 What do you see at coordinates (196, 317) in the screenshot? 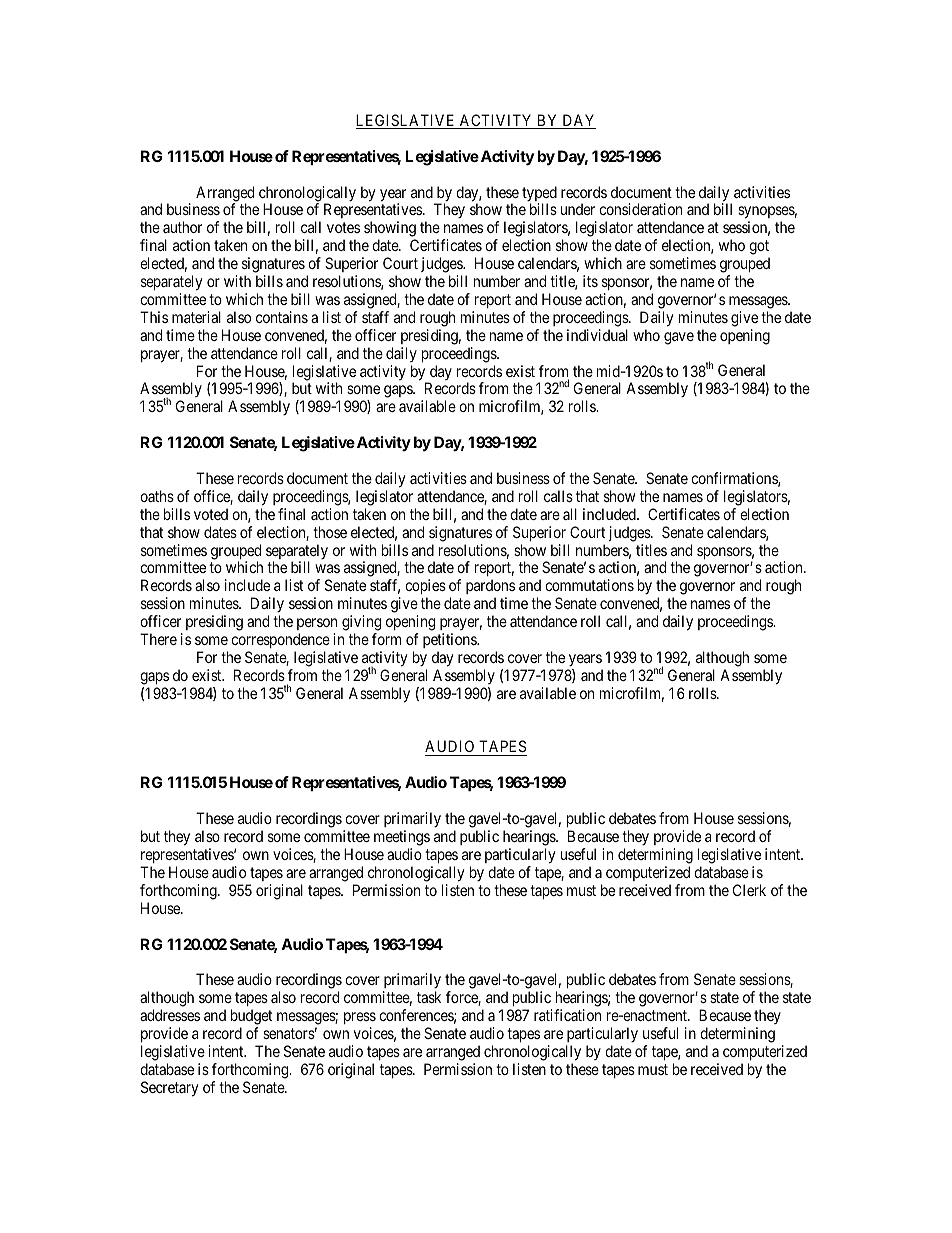
I see `material` at bounding box center [196, 317].
